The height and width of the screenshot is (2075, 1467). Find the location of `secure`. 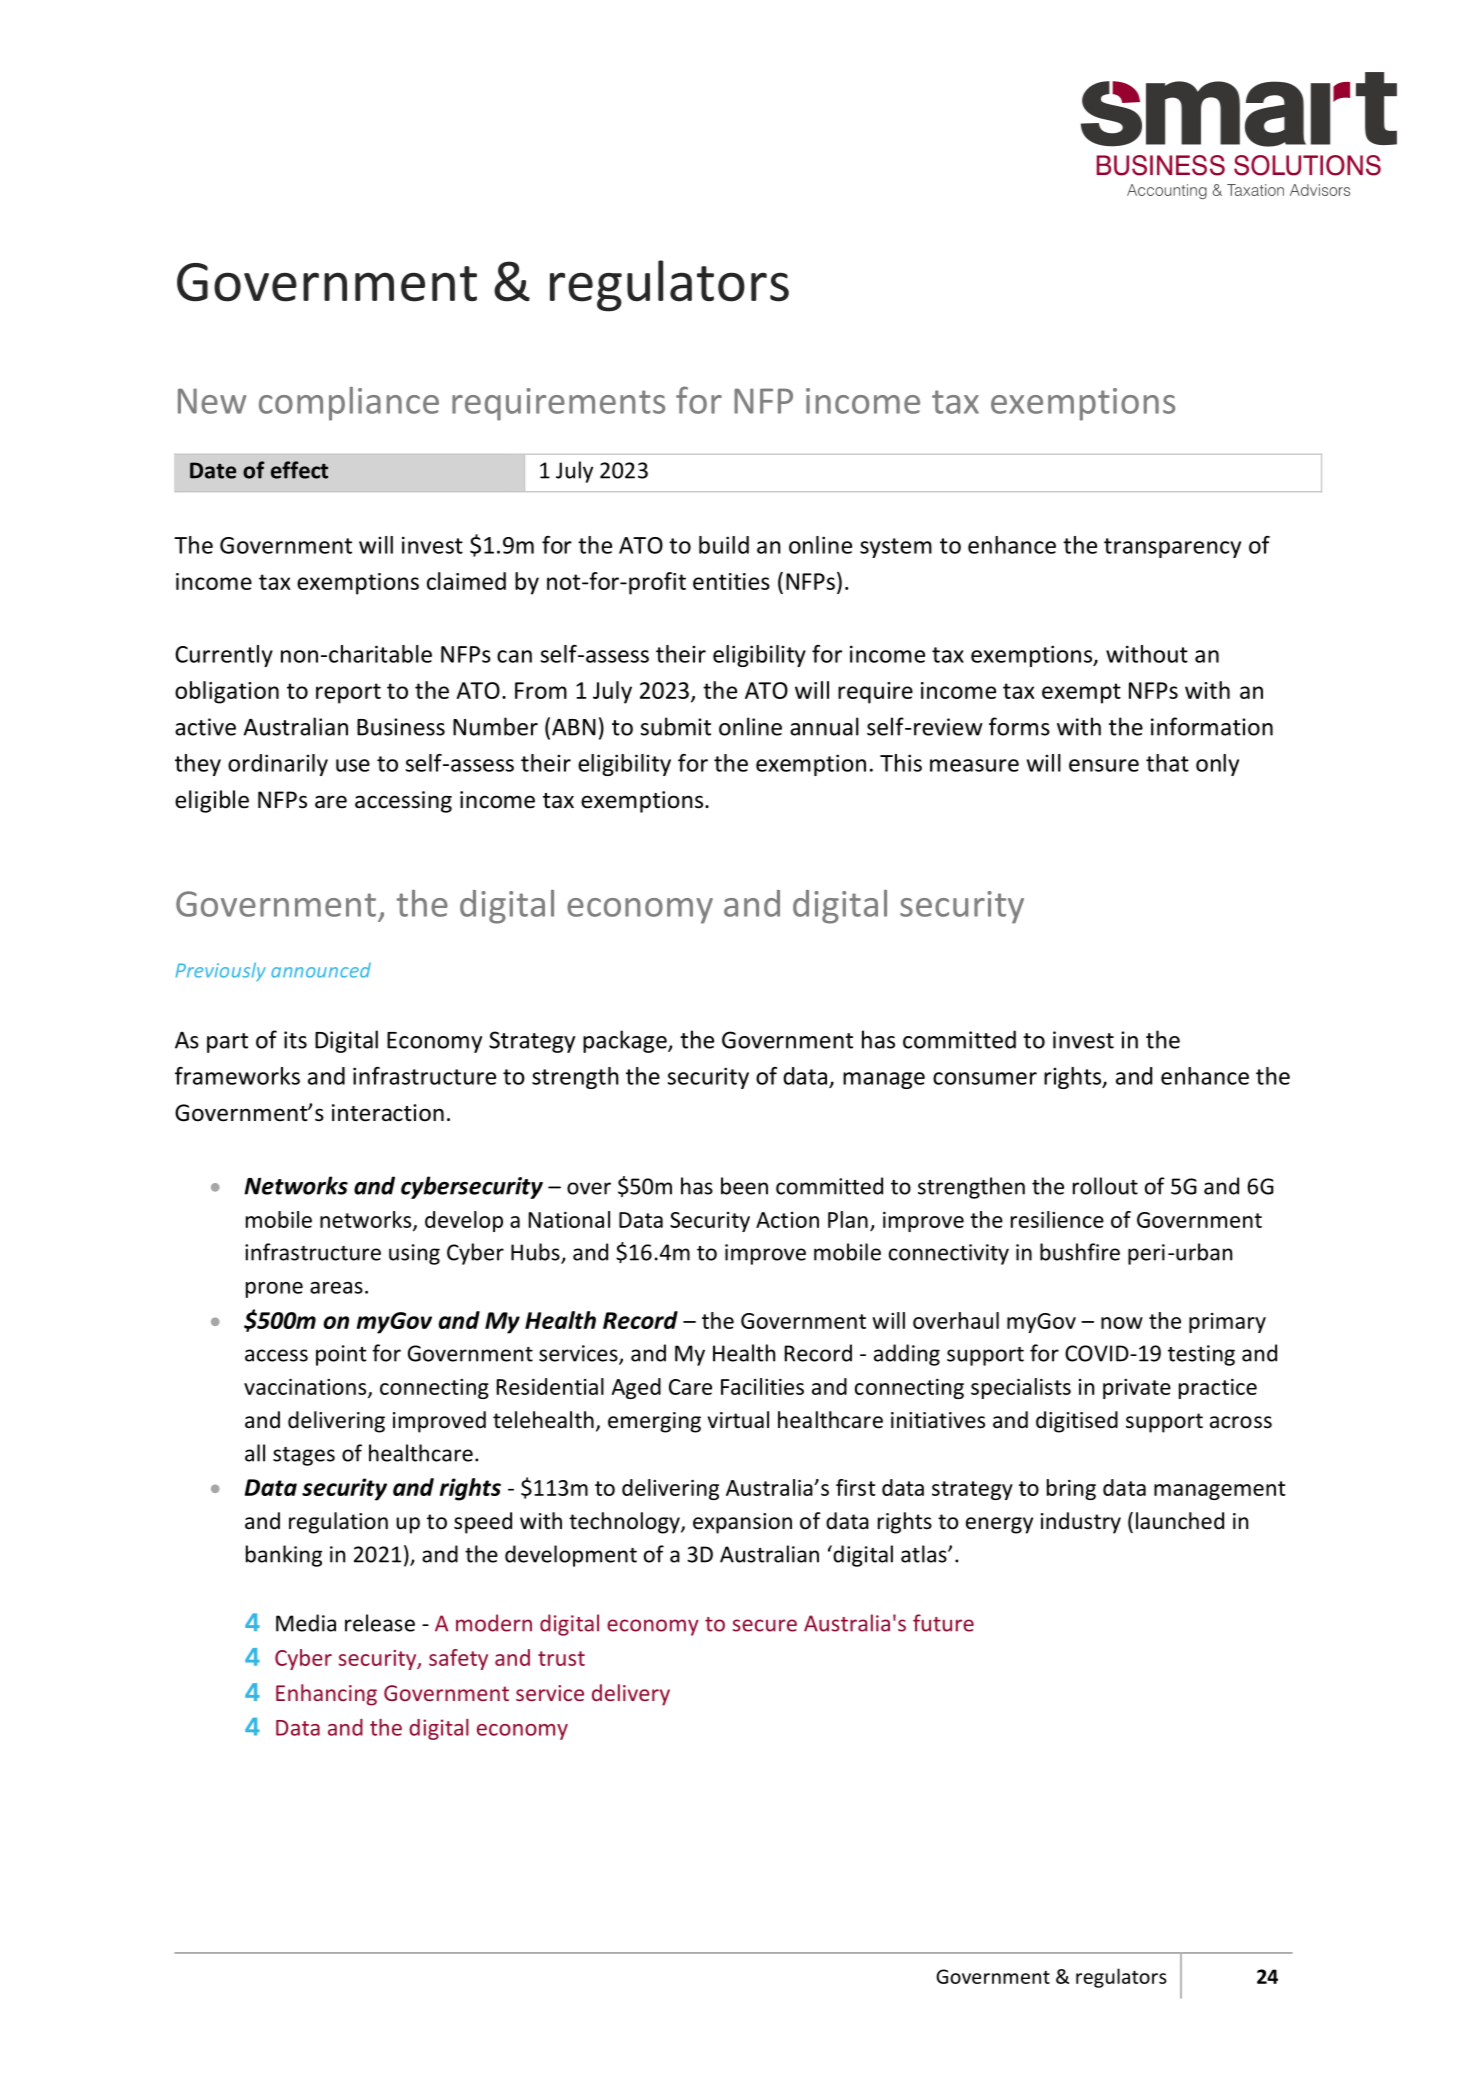

secure is located at coordinates (764, 1625).
